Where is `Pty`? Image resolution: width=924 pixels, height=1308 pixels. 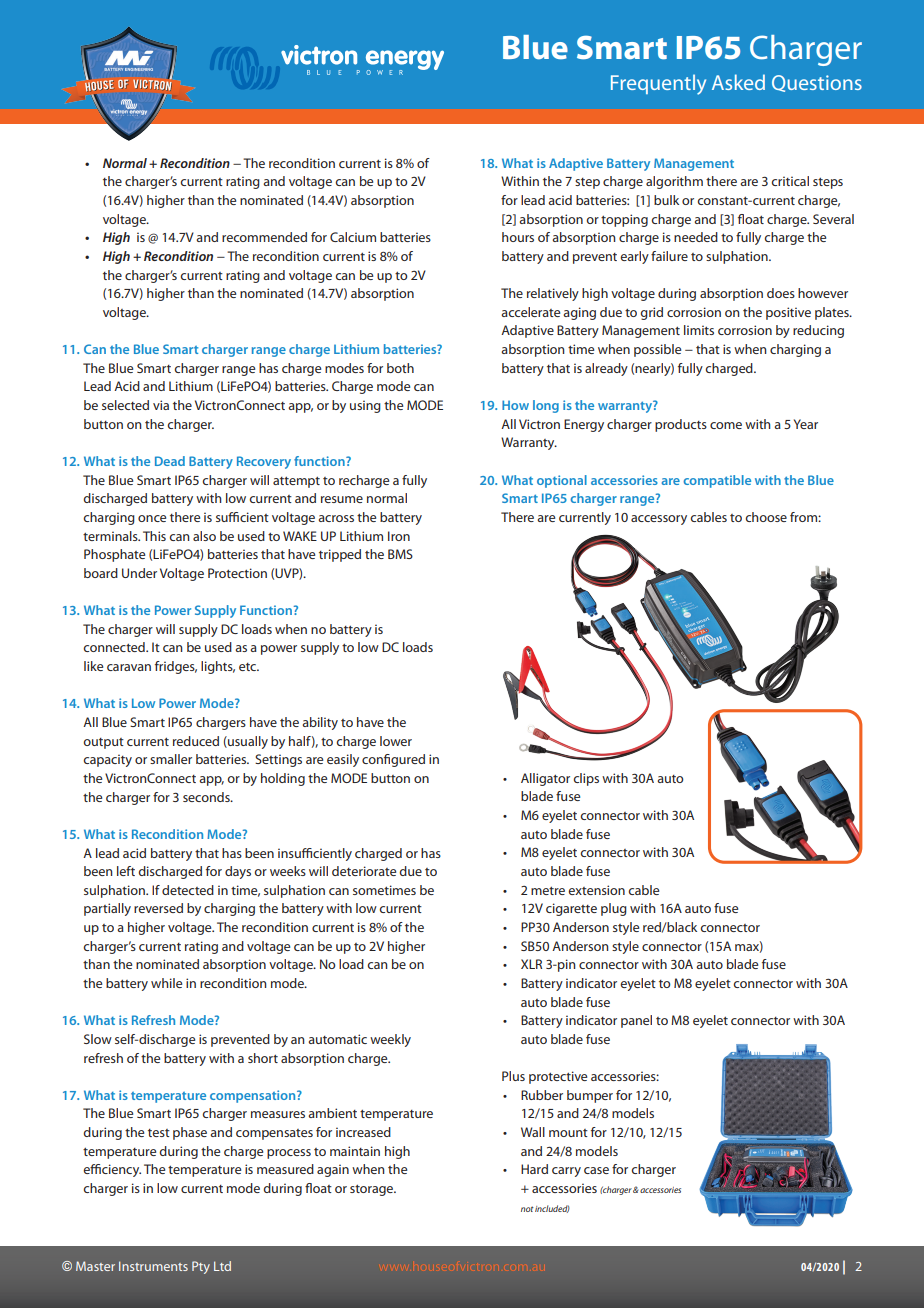
Pty is located at coordinates (201, 1267).
